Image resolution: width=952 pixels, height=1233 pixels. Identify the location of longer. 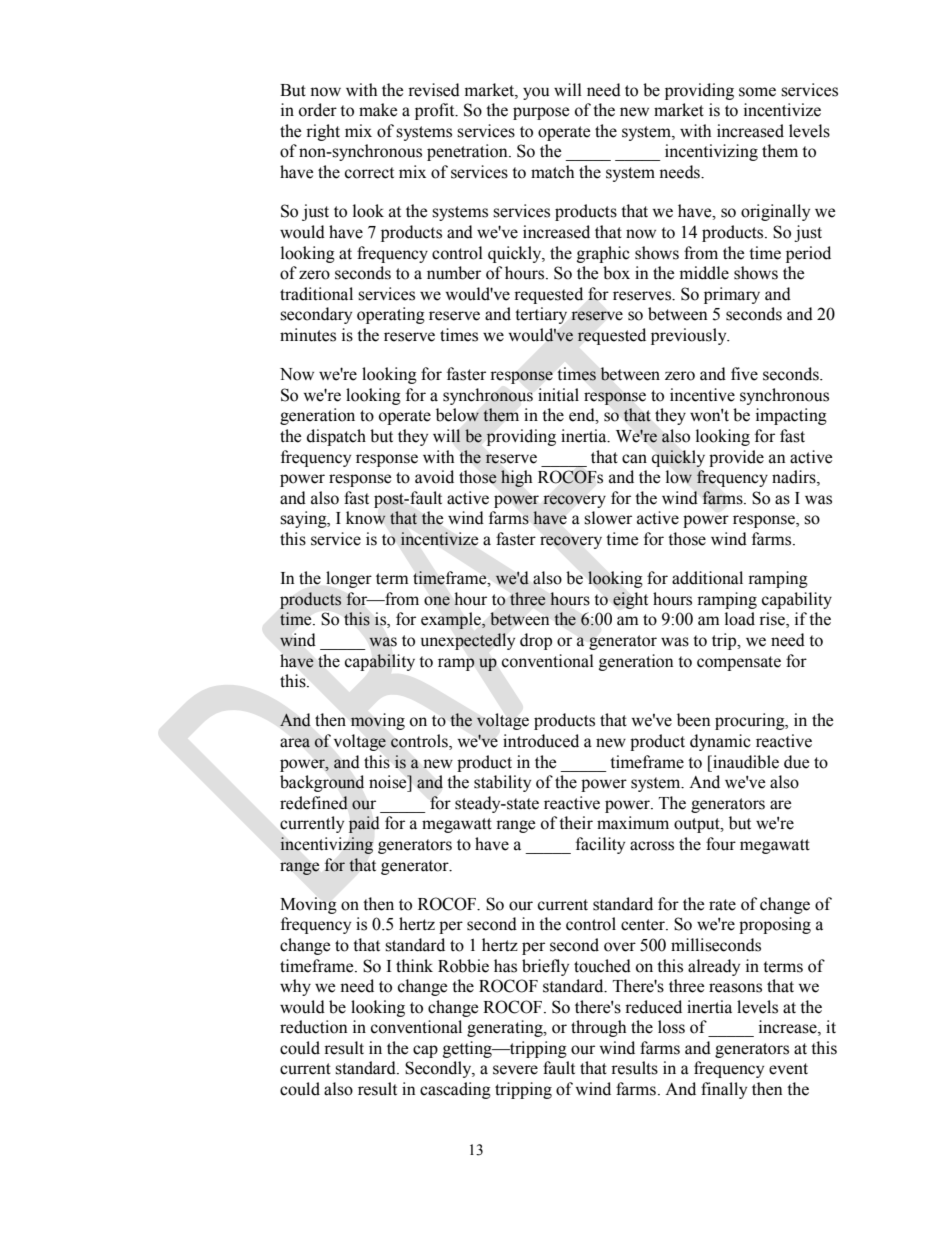
(349, 579).
